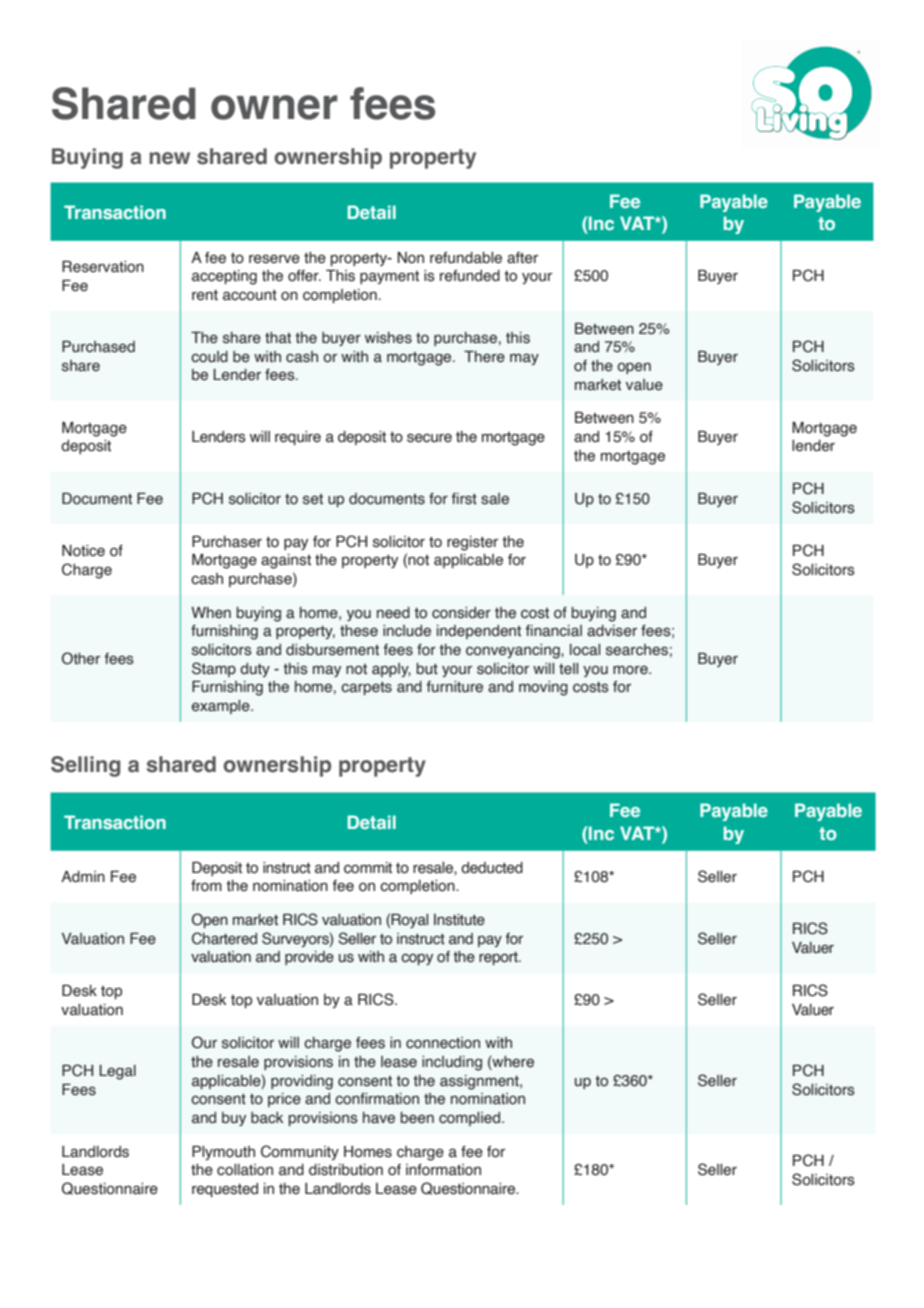 Image resolution: width=924 pixels, height=1308 pixels. What do you see at coordinates (389, 277) in the screenshot?
I see `payment` at bounding box center [389, 277].
